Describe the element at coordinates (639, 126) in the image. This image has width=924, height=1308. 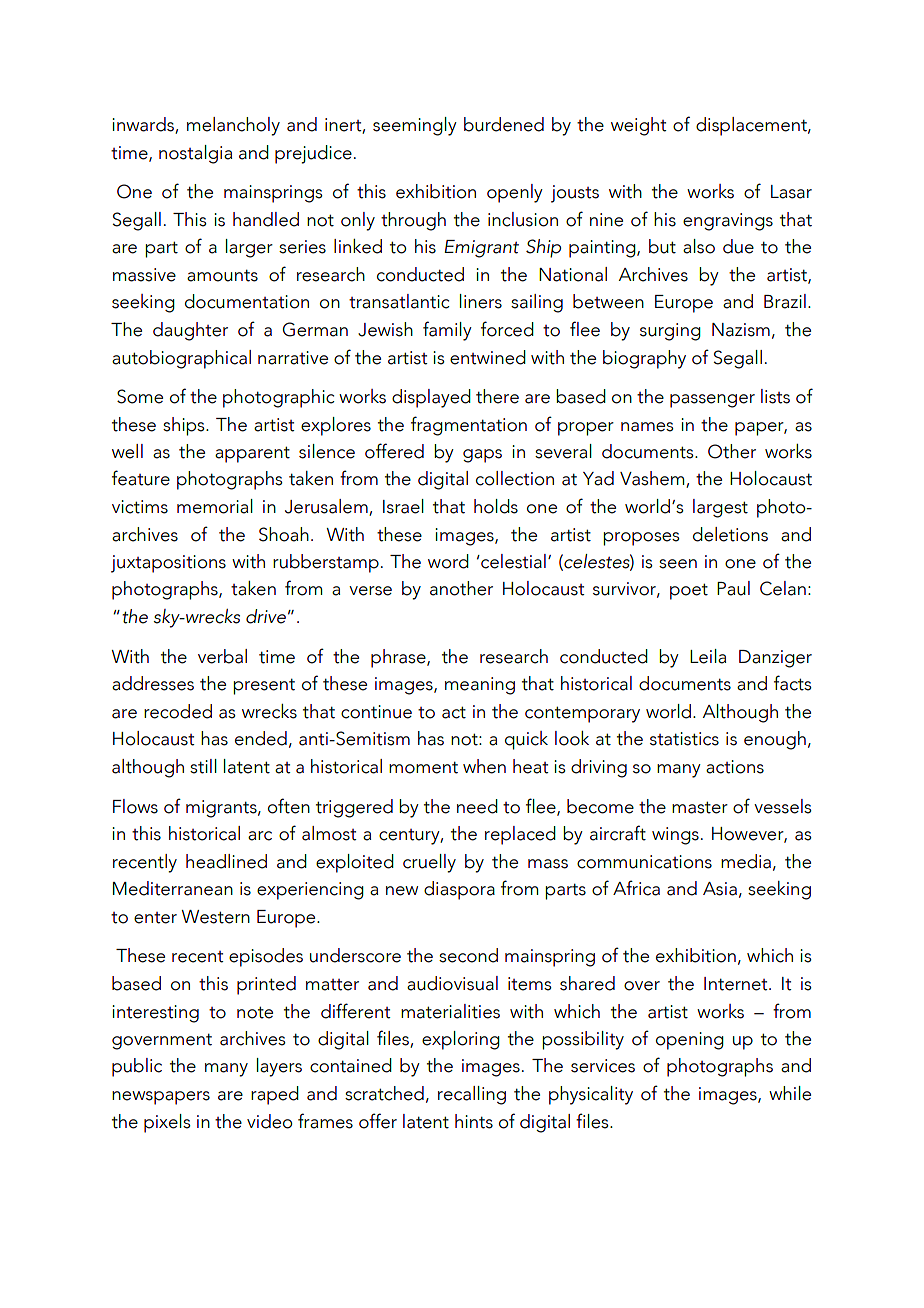
I see `weight` at that location.
